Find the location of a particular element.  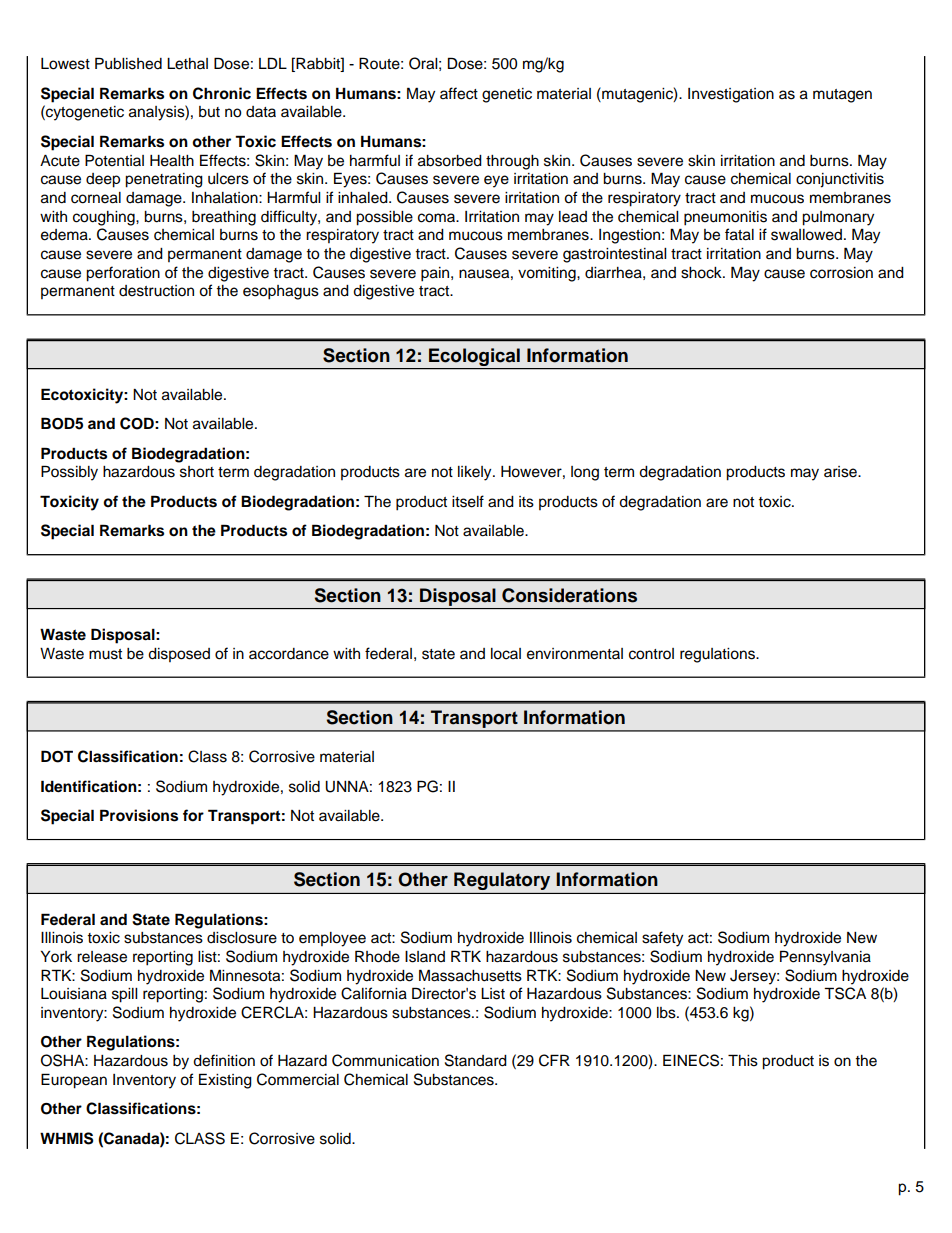

short is located at coordinates (197, 472).
